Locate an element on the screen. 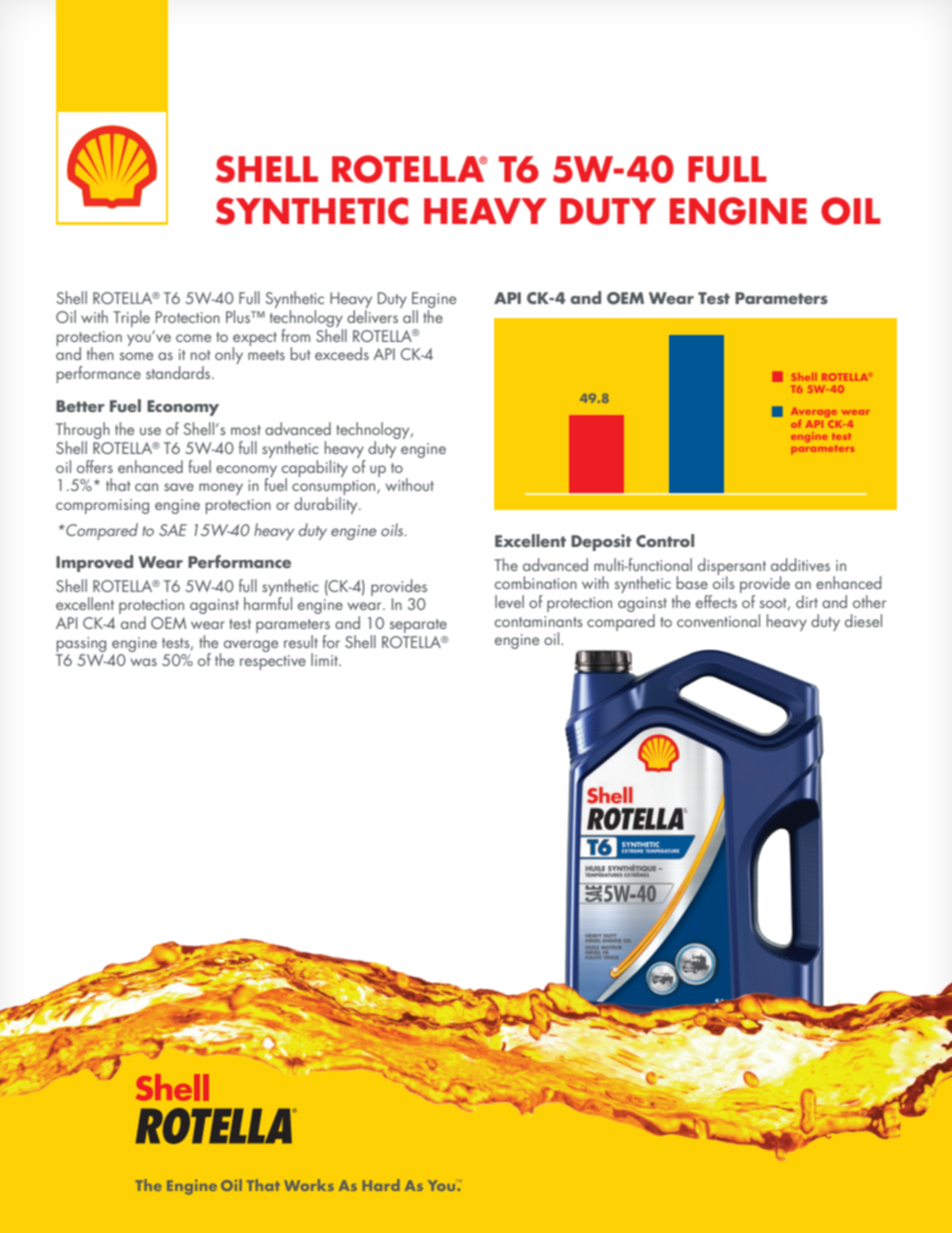  was is located at coordinates (143, 662).
